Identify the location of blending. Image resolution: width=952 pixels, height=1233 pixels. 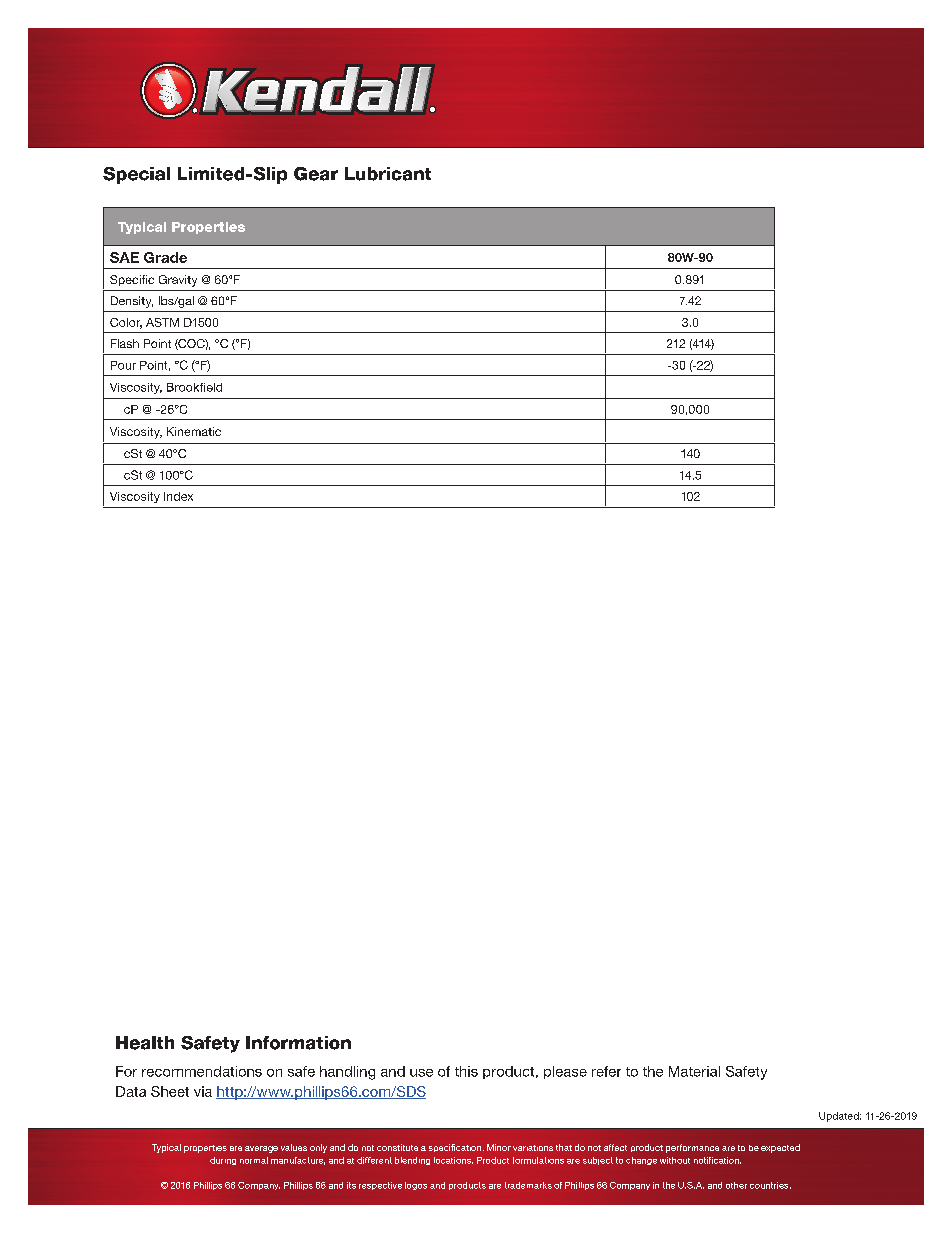
(412, 1161).
